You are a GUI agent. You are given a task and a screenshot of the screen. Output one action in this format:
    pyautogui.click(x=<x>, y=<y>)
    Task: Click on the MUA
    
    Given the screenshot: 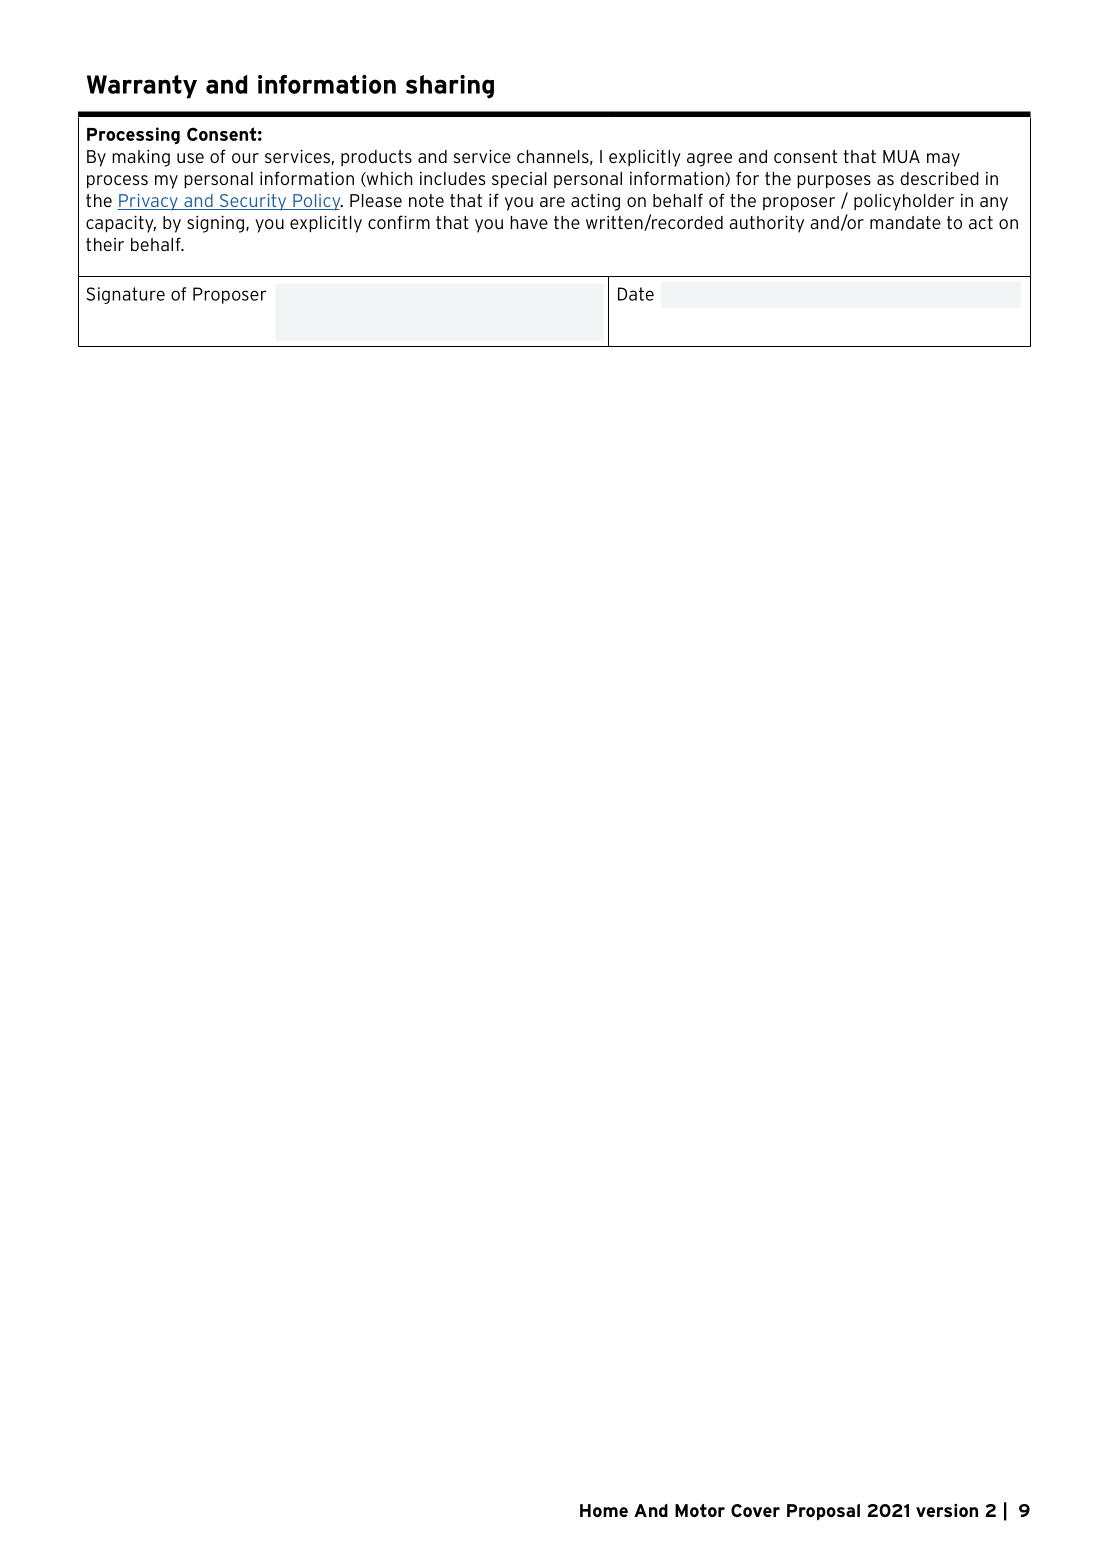 What is the action you would take?
    pyautogui.click(x=901, y=156)
